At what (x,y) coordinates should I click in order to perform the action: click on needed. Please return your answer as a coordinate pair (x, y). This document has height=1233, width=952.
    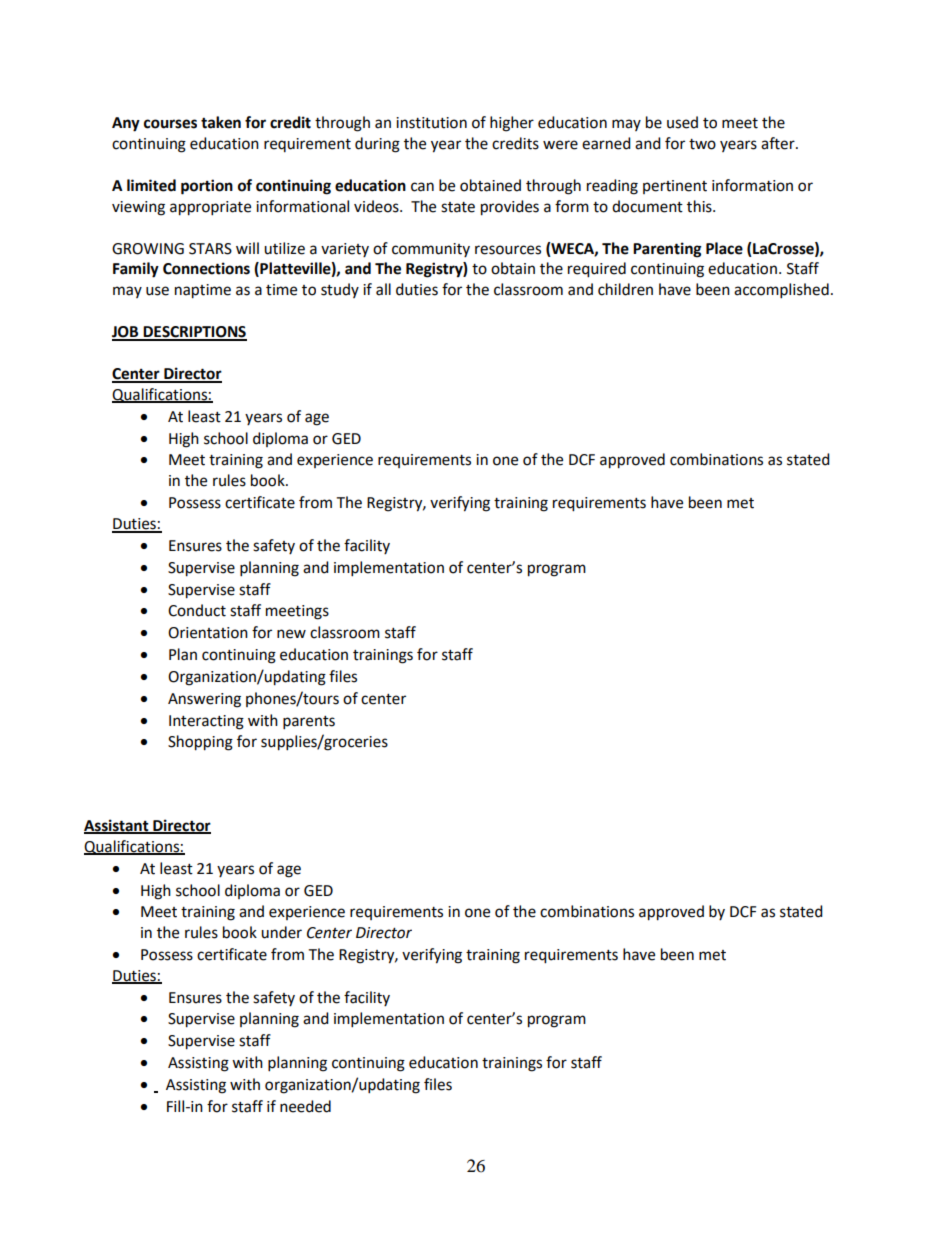
    Looking at the image, I should click on (305, 1106).
